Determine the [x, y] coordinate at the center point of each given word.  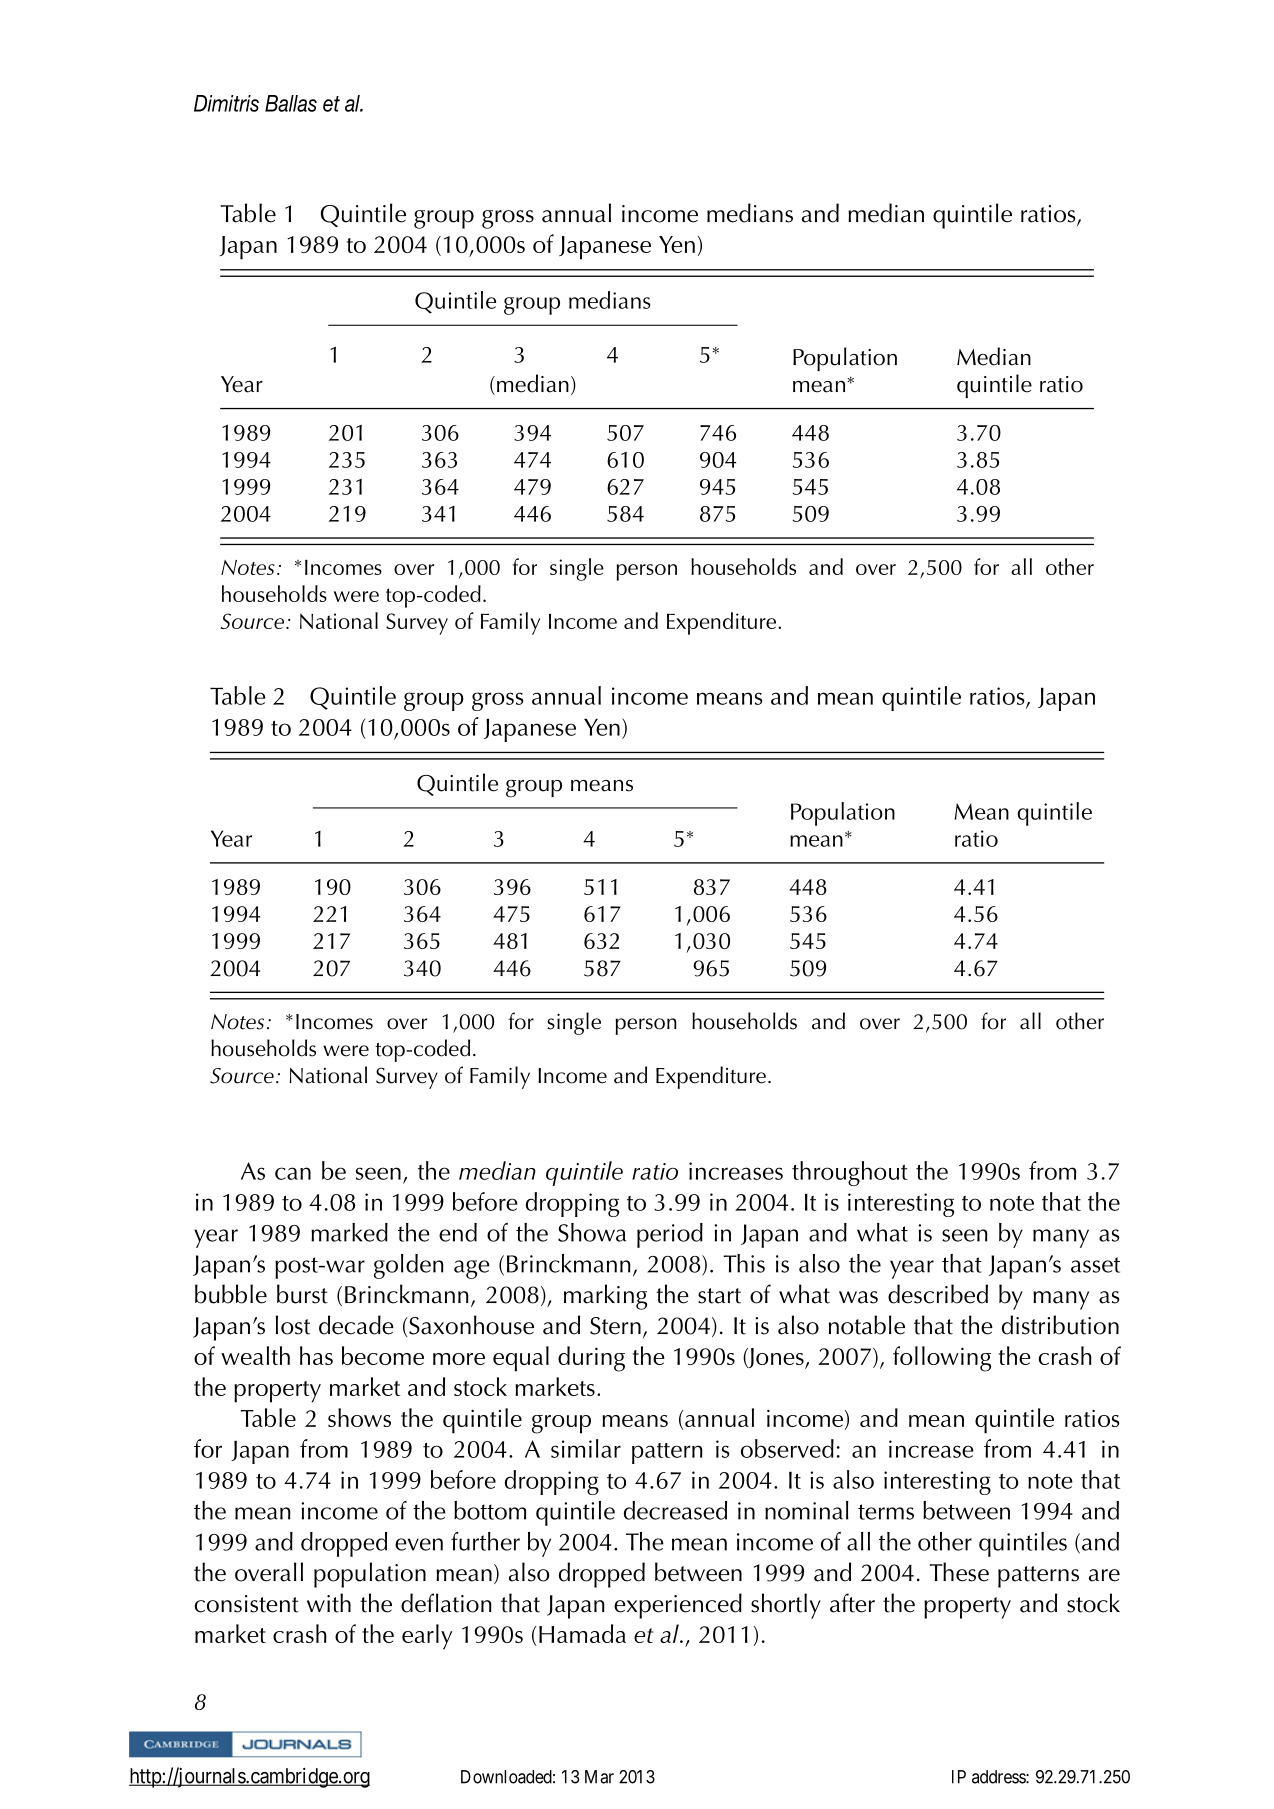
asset [1095, 1265]
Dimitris [226, 103]
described [938, 1294]
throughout [850, 1173]
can [293, 1173]
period [670, 1235]
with [329, 1603]
